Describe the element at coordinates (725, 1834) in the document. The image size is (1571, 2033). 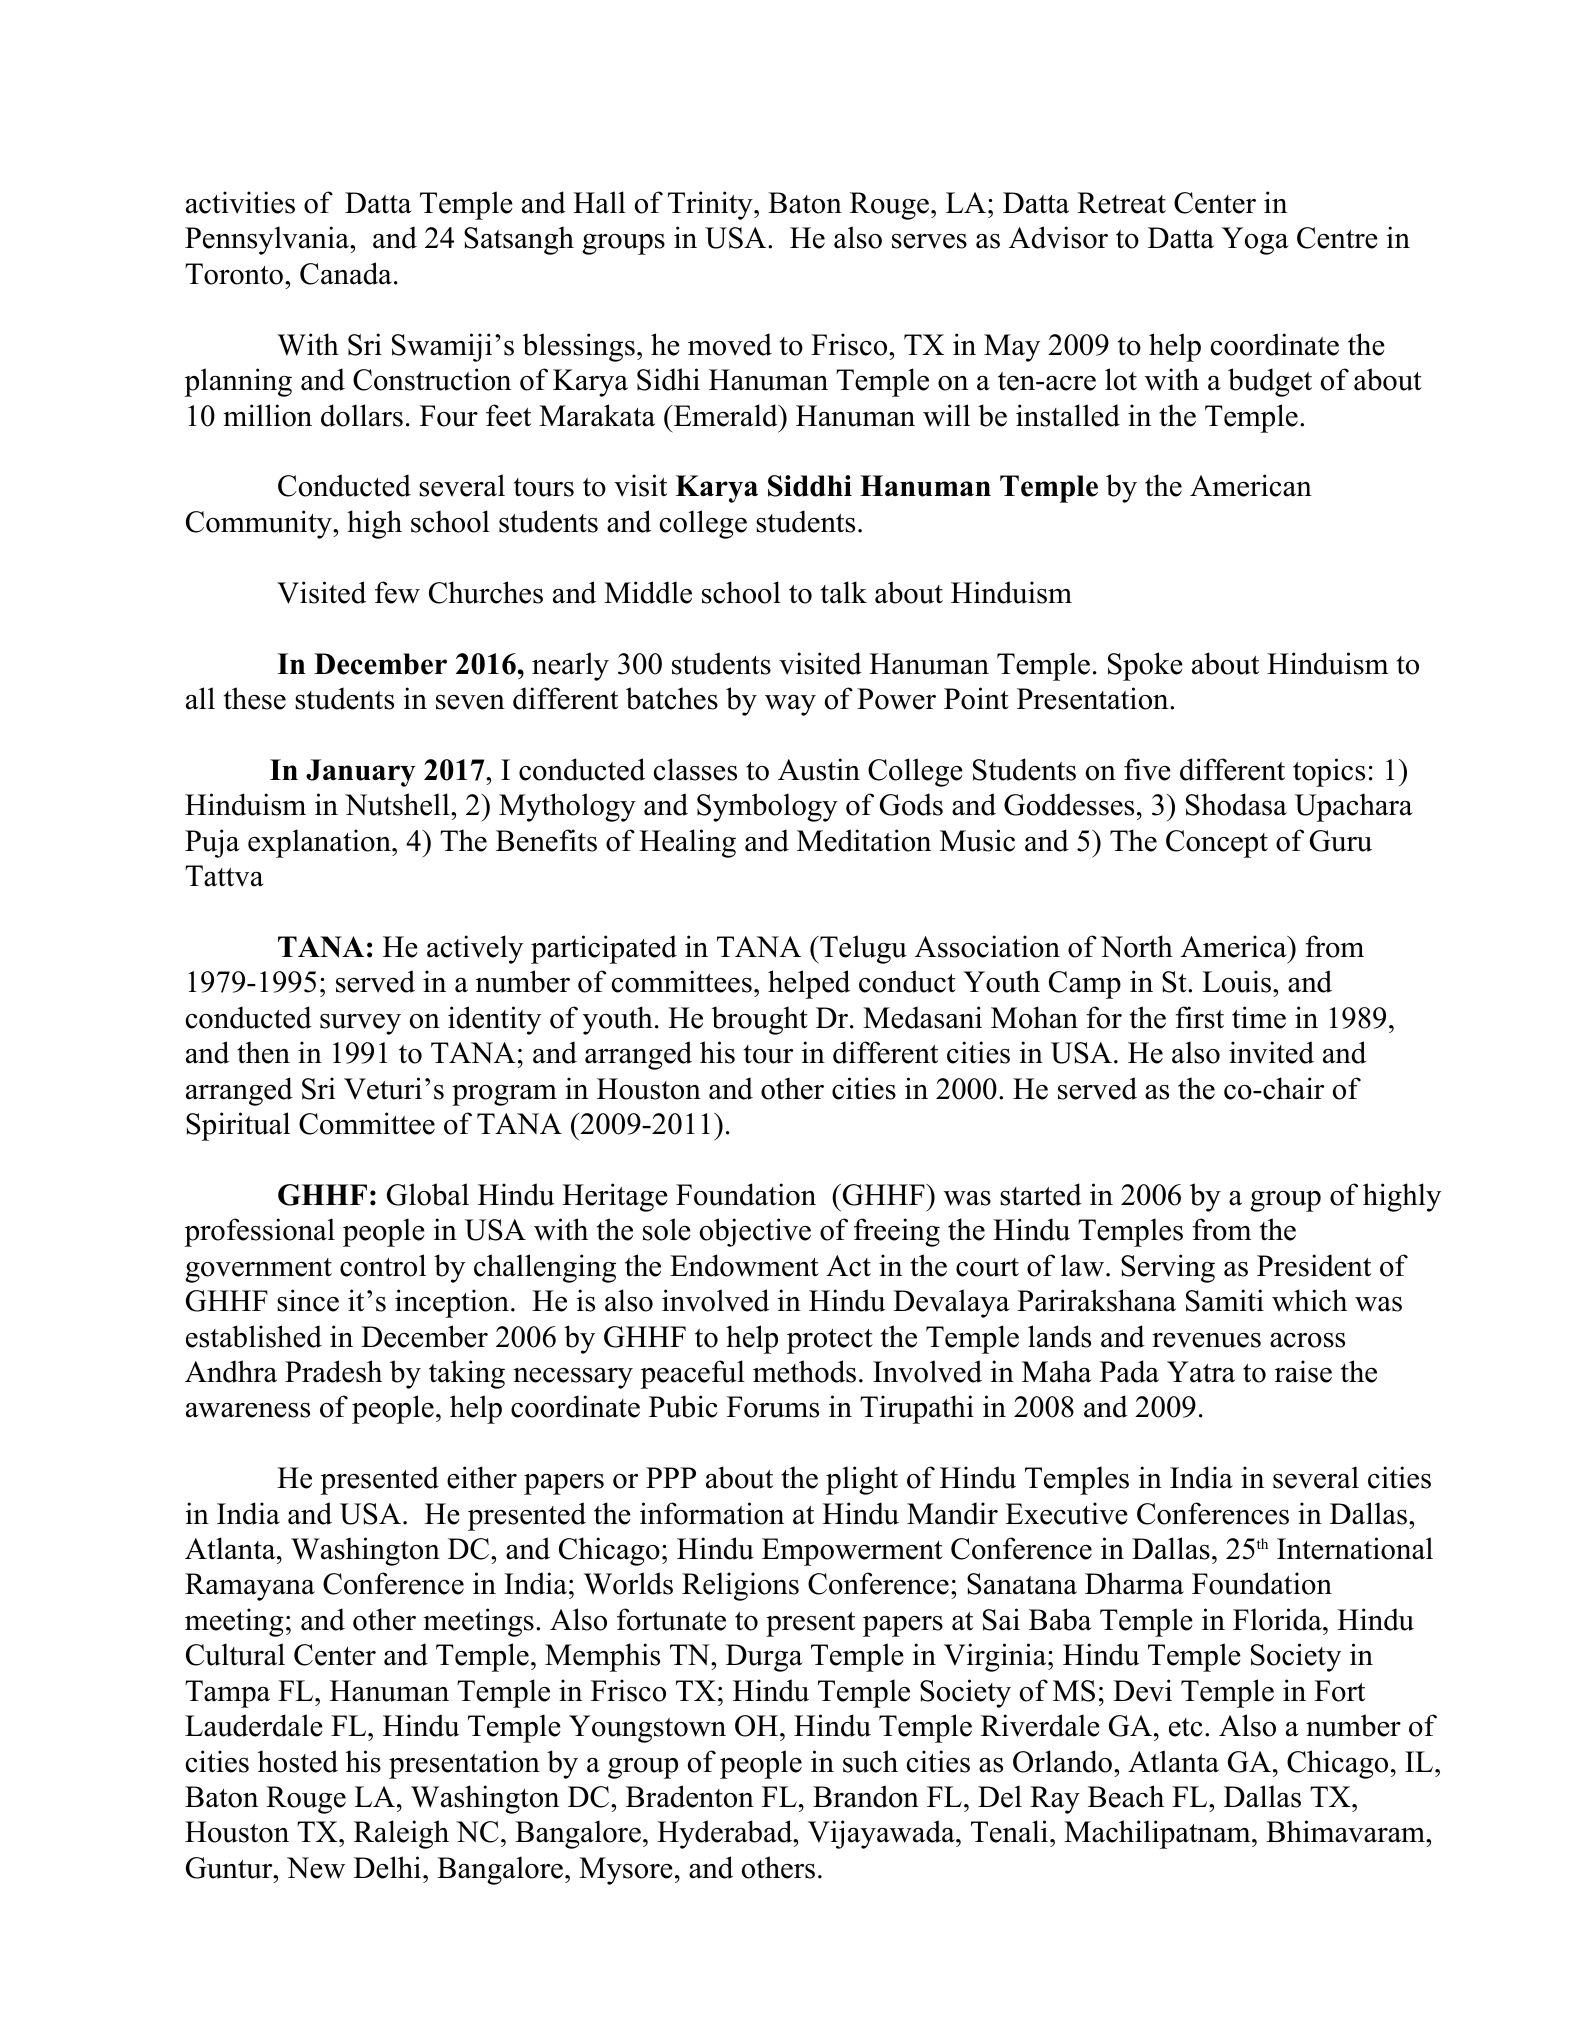
I see `Hyderabad` at that location.
